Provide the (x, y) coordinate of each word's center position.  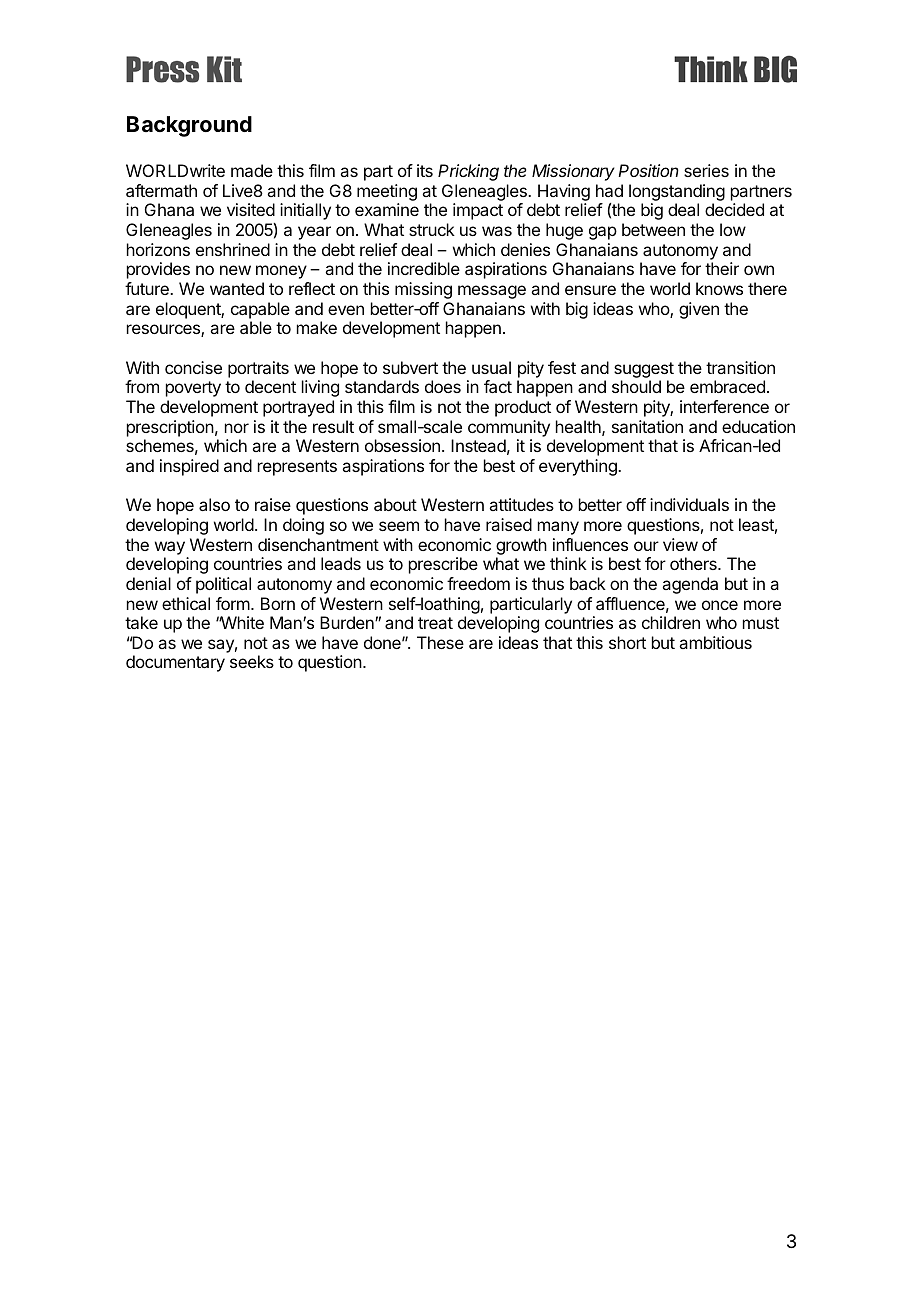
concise (193, 367)
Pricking (468, 172)
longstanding (677, 194)
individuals (689, 504)
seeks (252, 661)
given (699, 310)
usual (491, 367)
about (395, 504)
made (252, 170)
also (214, 504)
